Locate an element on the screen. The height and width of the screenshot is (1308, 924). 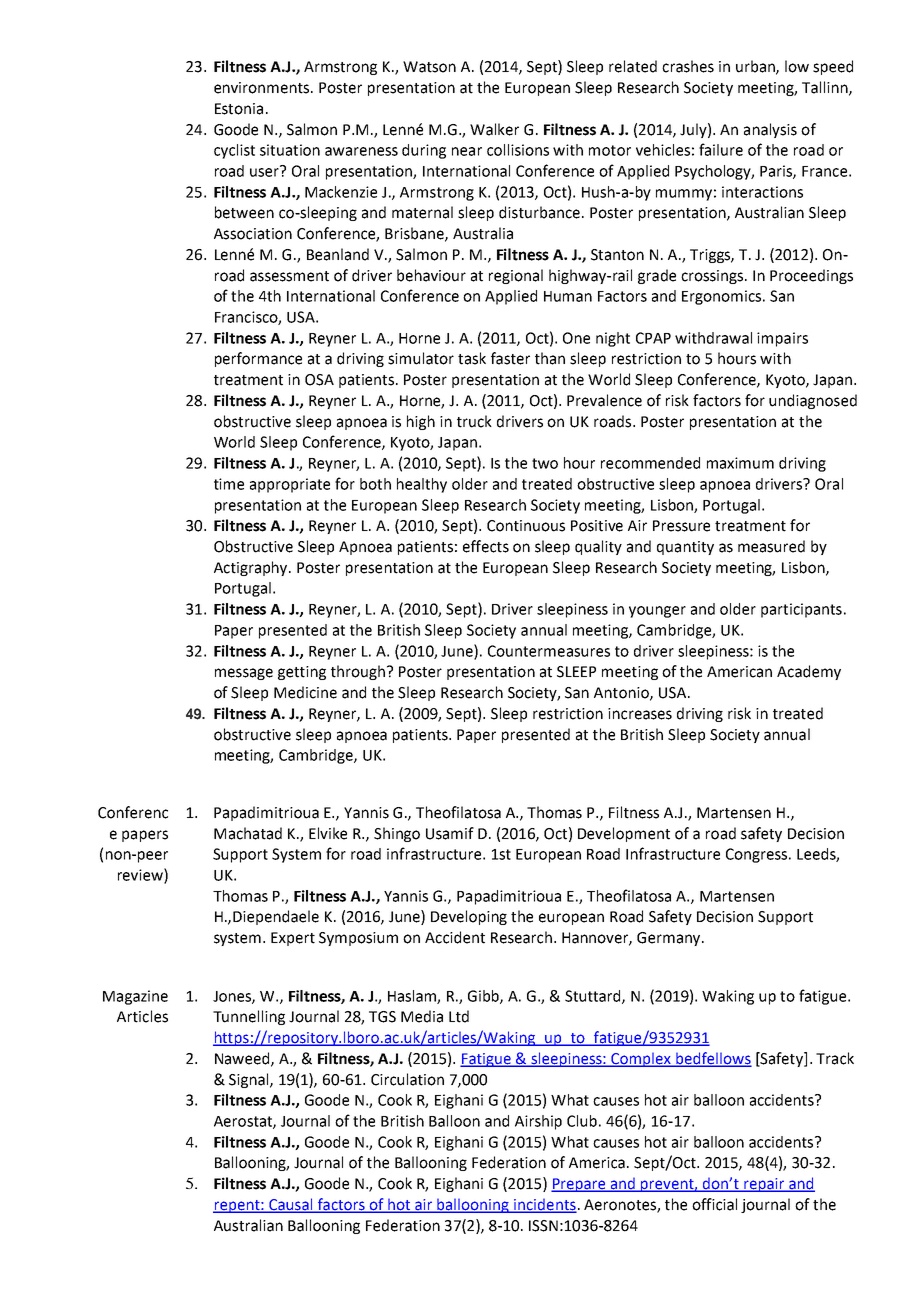
Estonia is located at coordinates (239, 109).
